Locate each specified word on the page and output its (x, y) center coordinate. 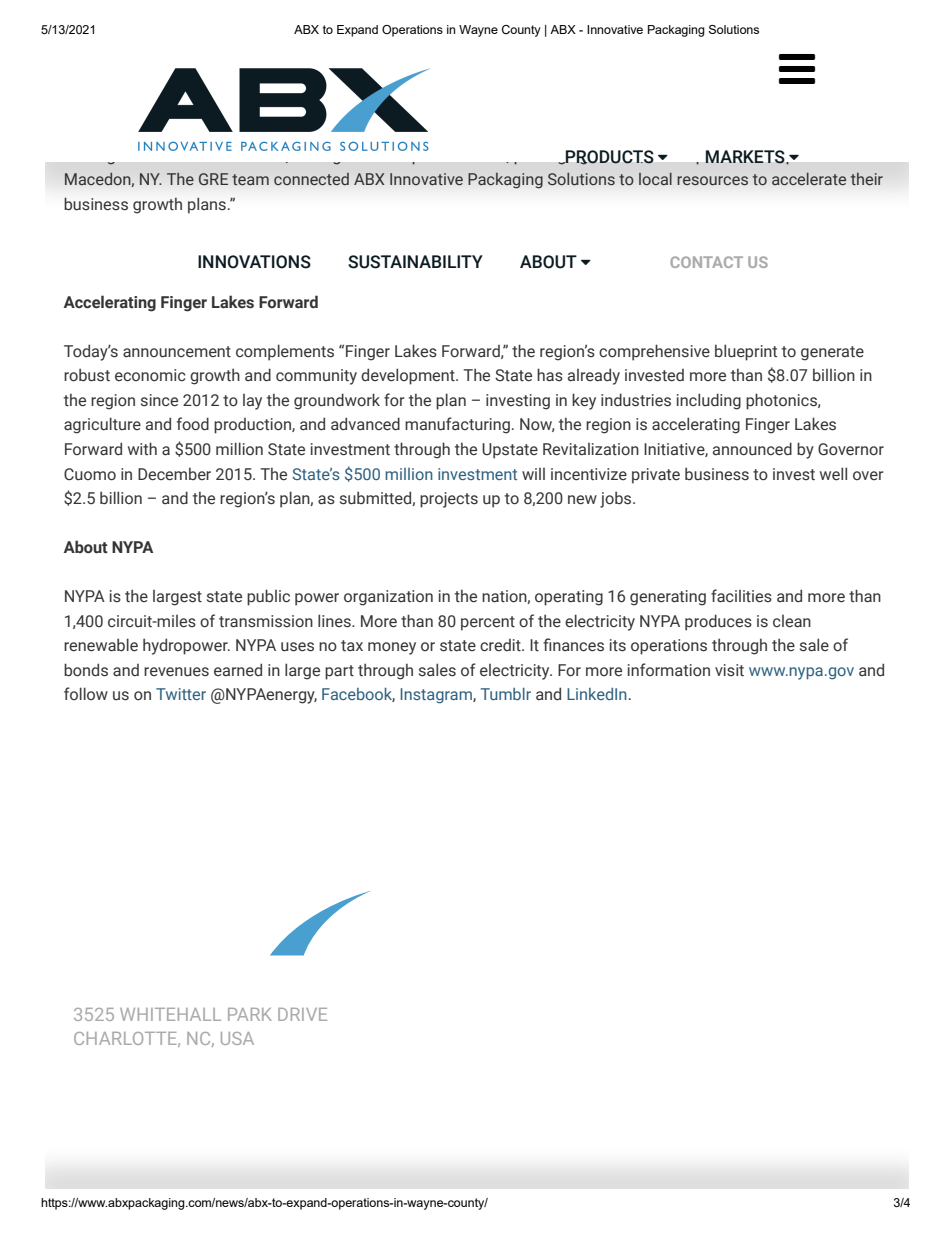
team (250, 179)
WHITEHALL (170, 1014)
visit (729, 670)
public (268, 597)
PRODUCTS (608, 157)
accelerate (809, 178)
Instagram (437, 696)
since (159, 400)
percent (488, 623)
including (709, 401)
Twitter (181, 694)
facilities (741, 596)
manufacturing (457, 425)
